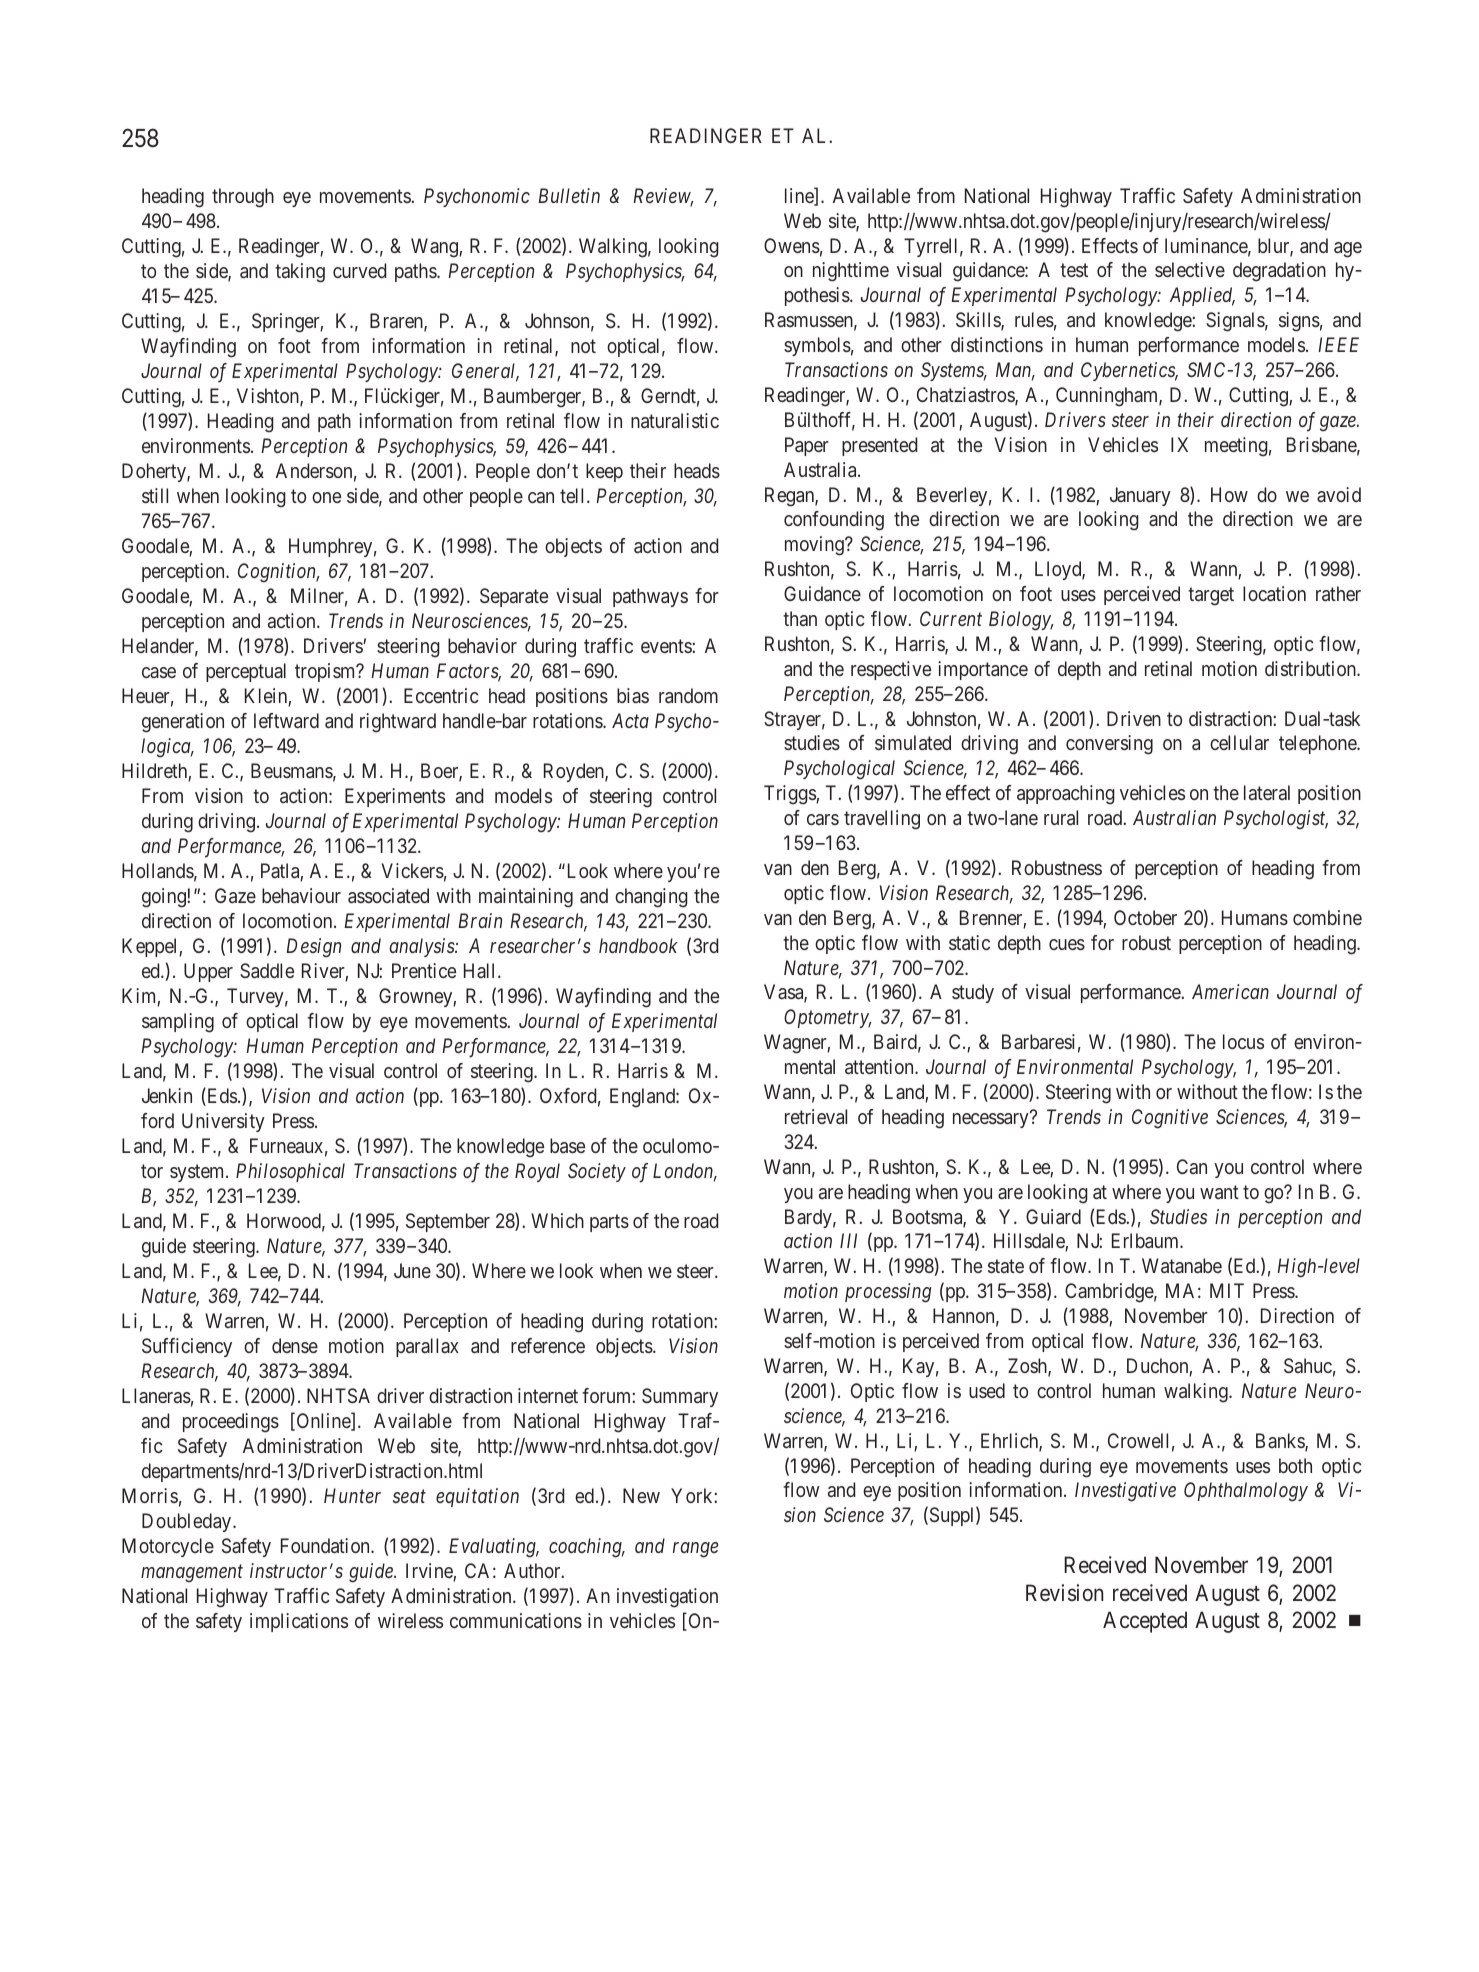  Describe the element at coordinates (1190, 269) in the page. I see `selective` at that location.
